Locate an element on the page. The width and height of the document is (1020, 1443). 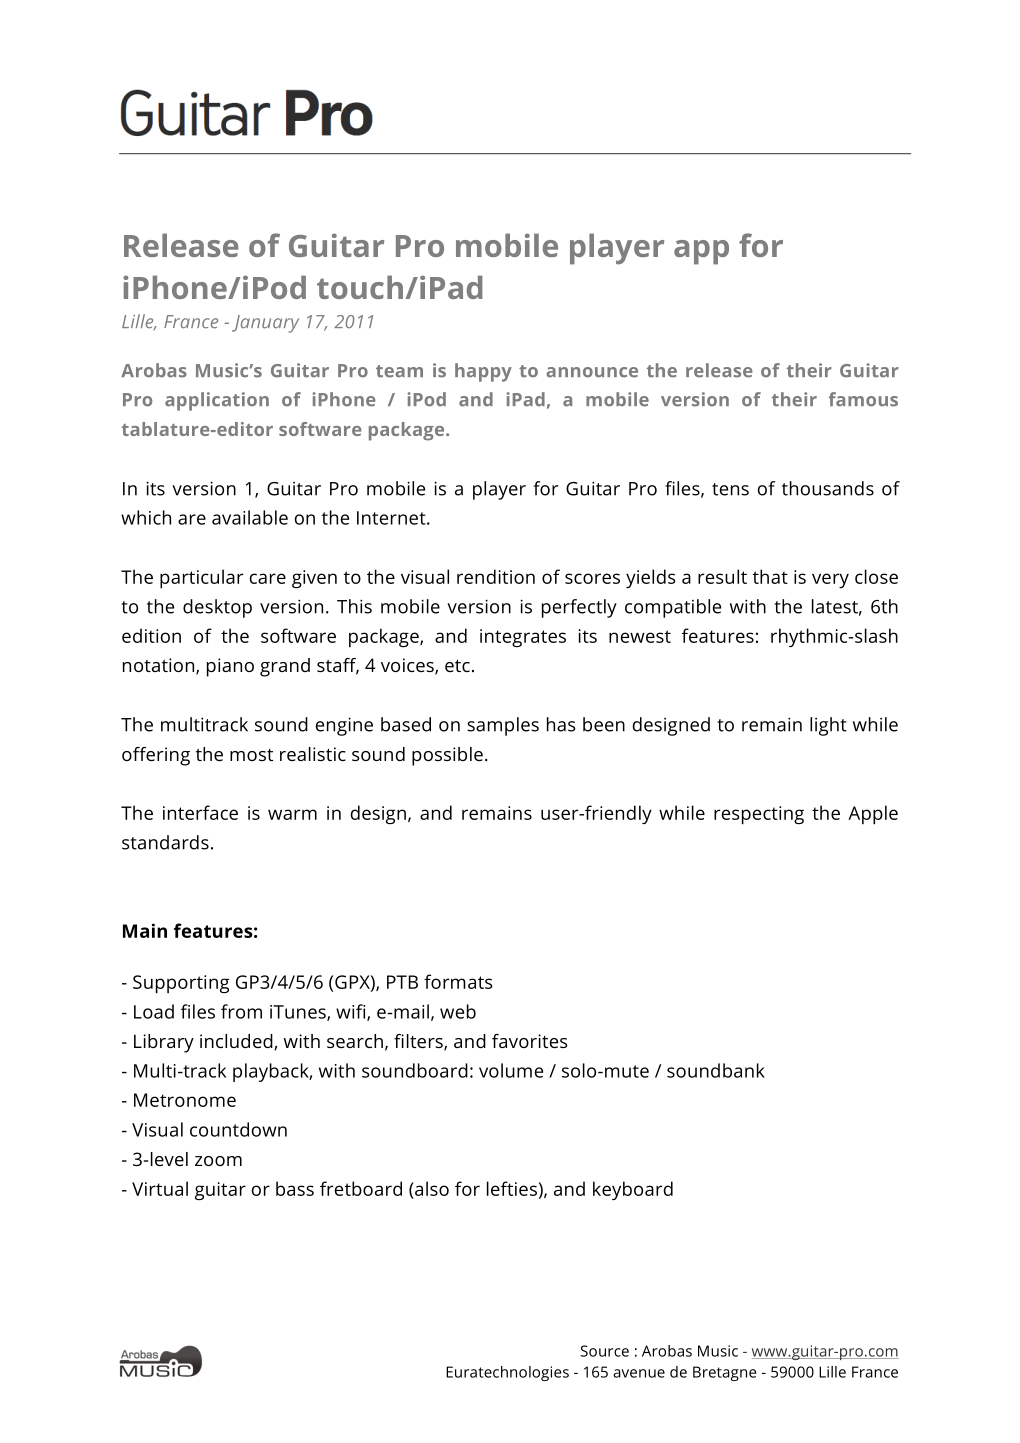
bass is located at coordinates (295, 1188).
